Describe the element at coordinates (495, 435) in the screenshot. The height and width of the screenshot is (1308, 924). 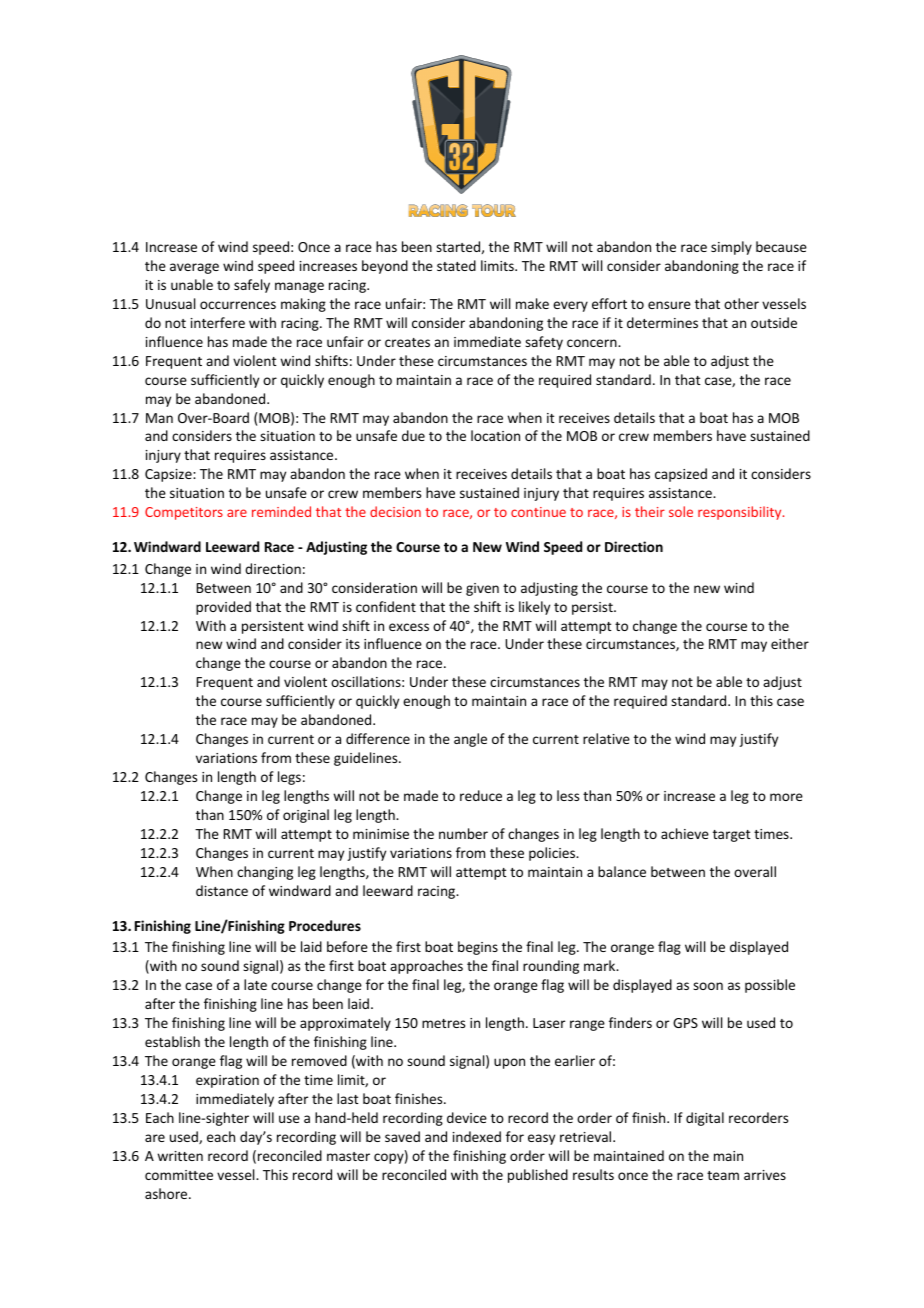
I see `location` at that location.
